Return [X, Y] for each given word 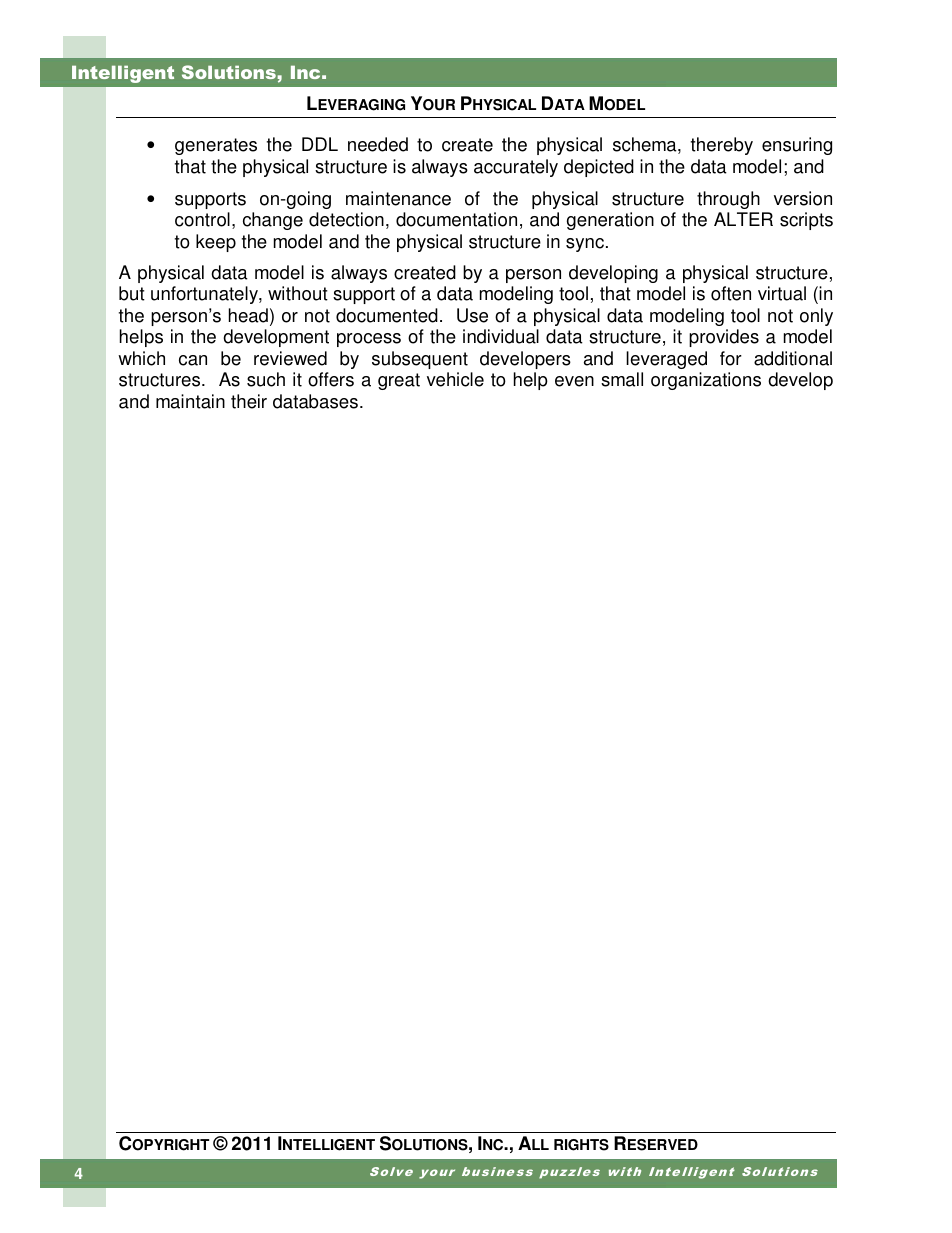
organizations [706, 381]
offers [331, 379]
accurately [516, 168]
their [249, 401]
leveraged [666, 360]
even [574, 381]
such [266, 379]
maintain [190, 401]
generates [216, 146]
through [728, 200]
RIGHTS [581, 1145]
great [399, 381]
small [622, 379]
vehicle [455, 379]
